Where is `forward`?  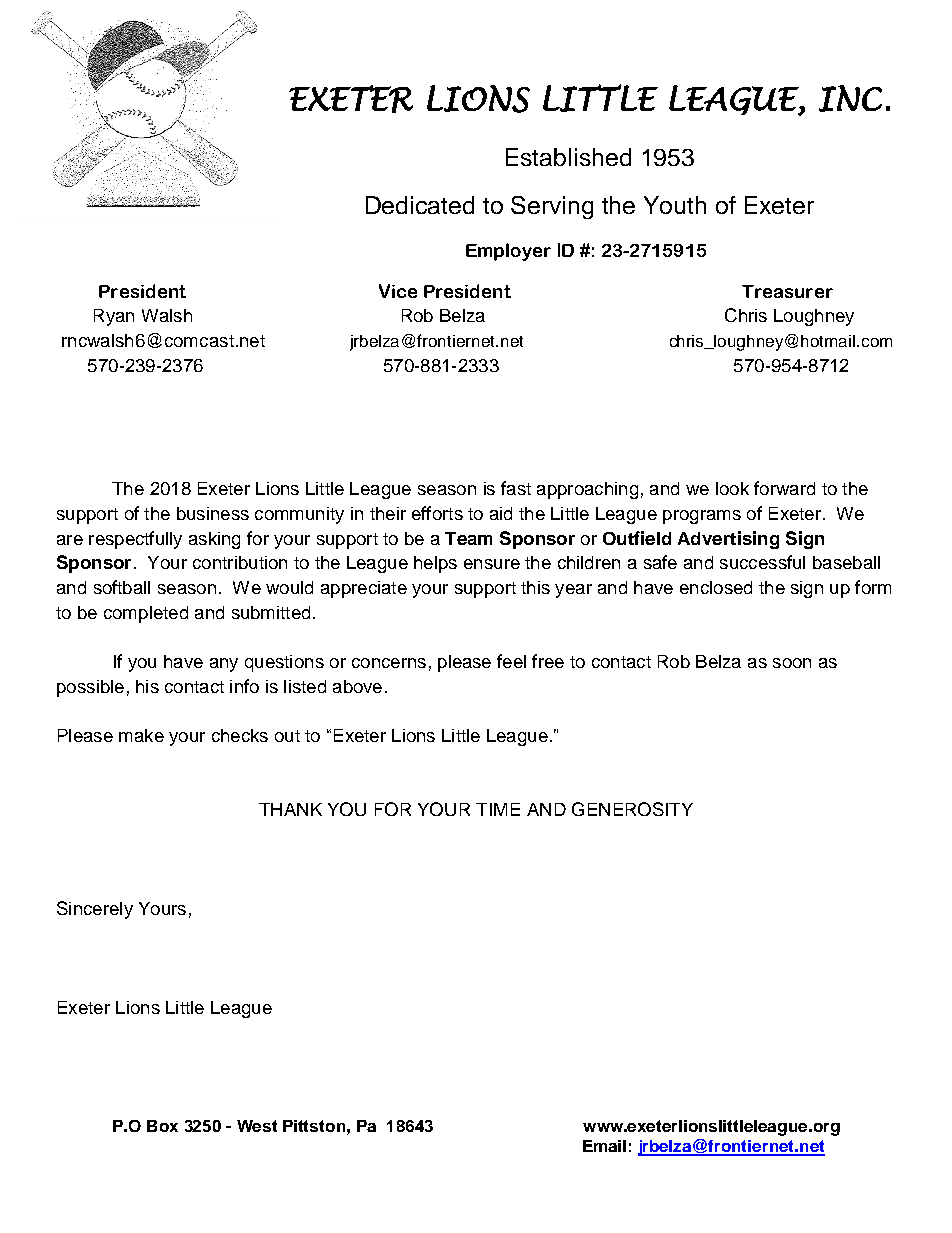 forward is located at coordinates (784, 488).
